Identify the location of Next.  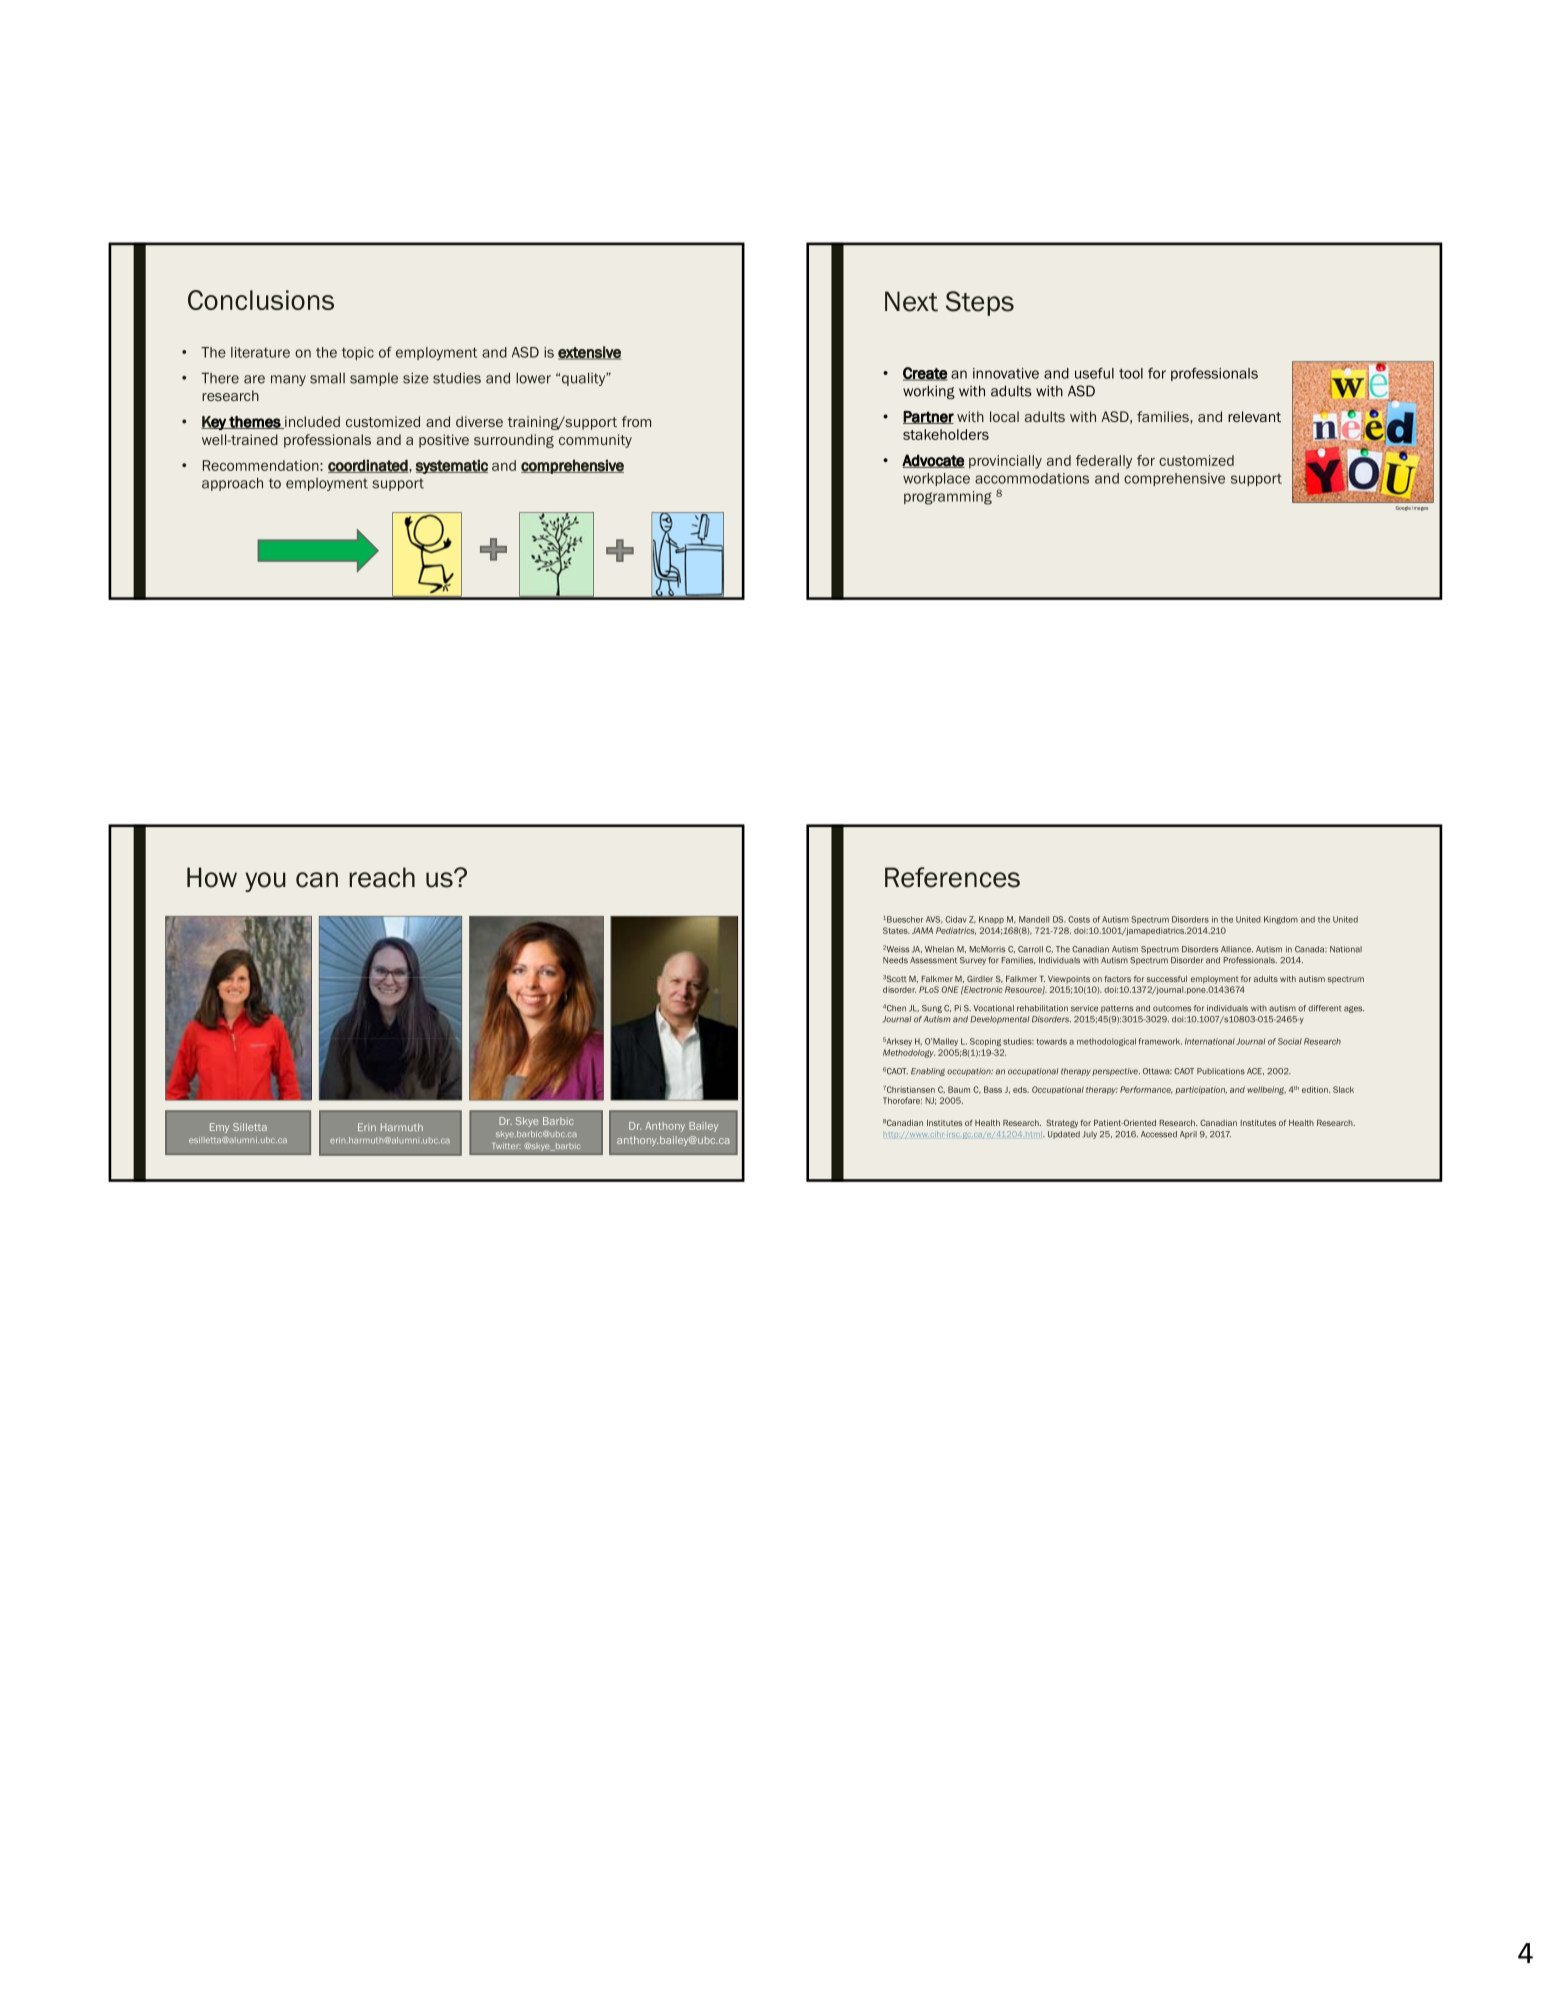
(911, 301).
